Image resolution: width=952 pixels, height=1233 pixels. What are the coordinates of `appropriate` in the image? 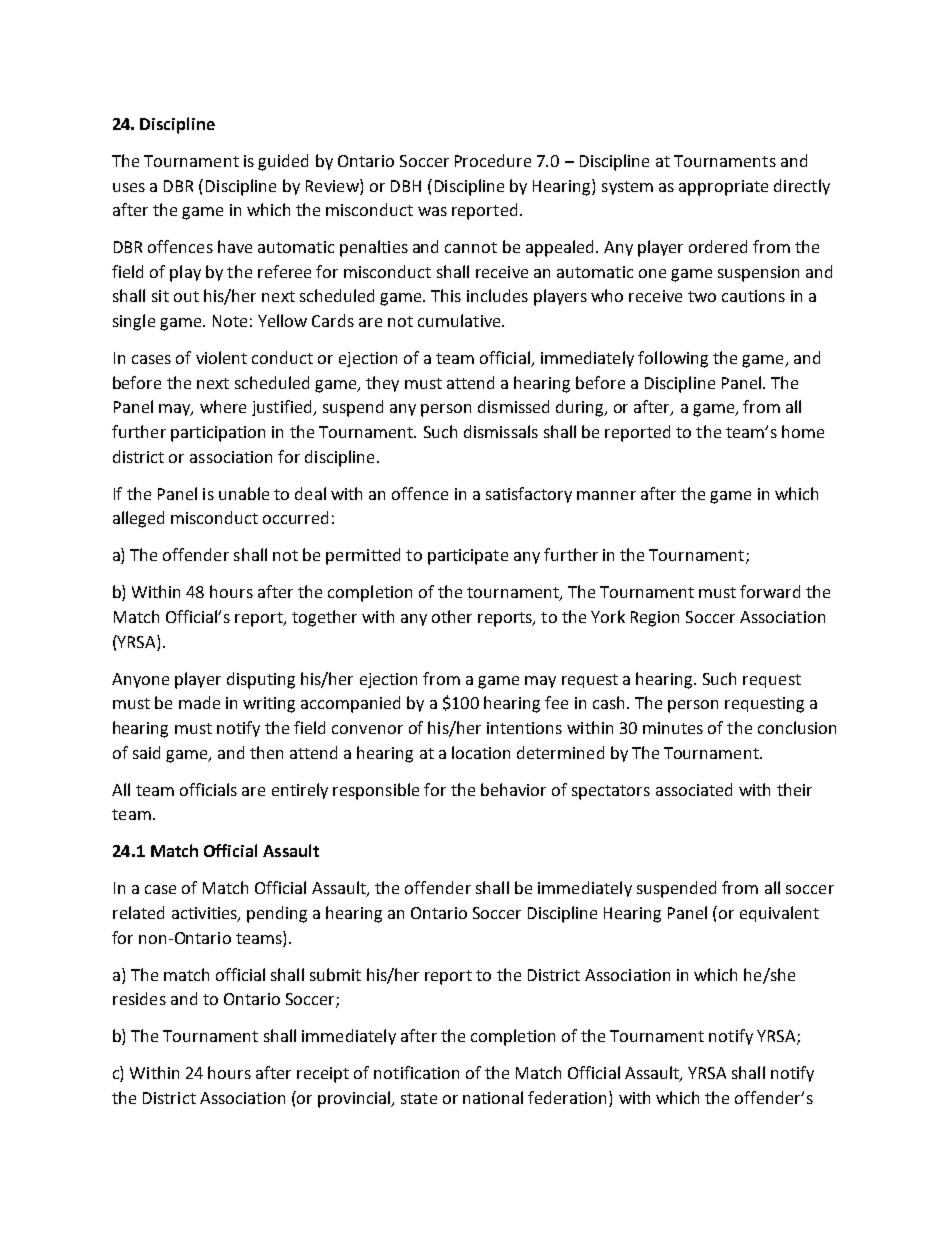 It's located at (723, 188).
